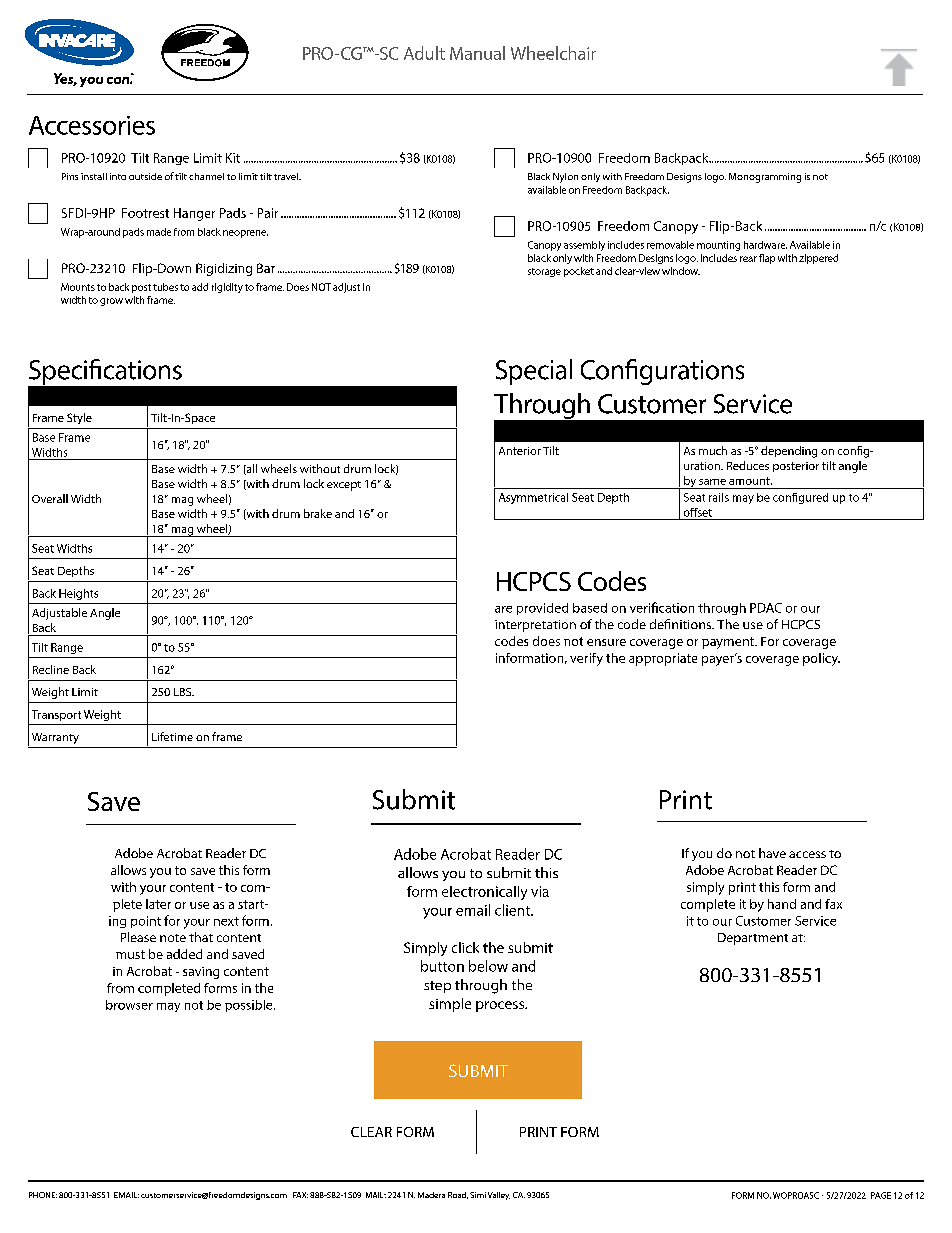 This page has height=1233, width=952. Describe the element at coordinates (43, 1195) in the page. I see `PHONE` at that location.
